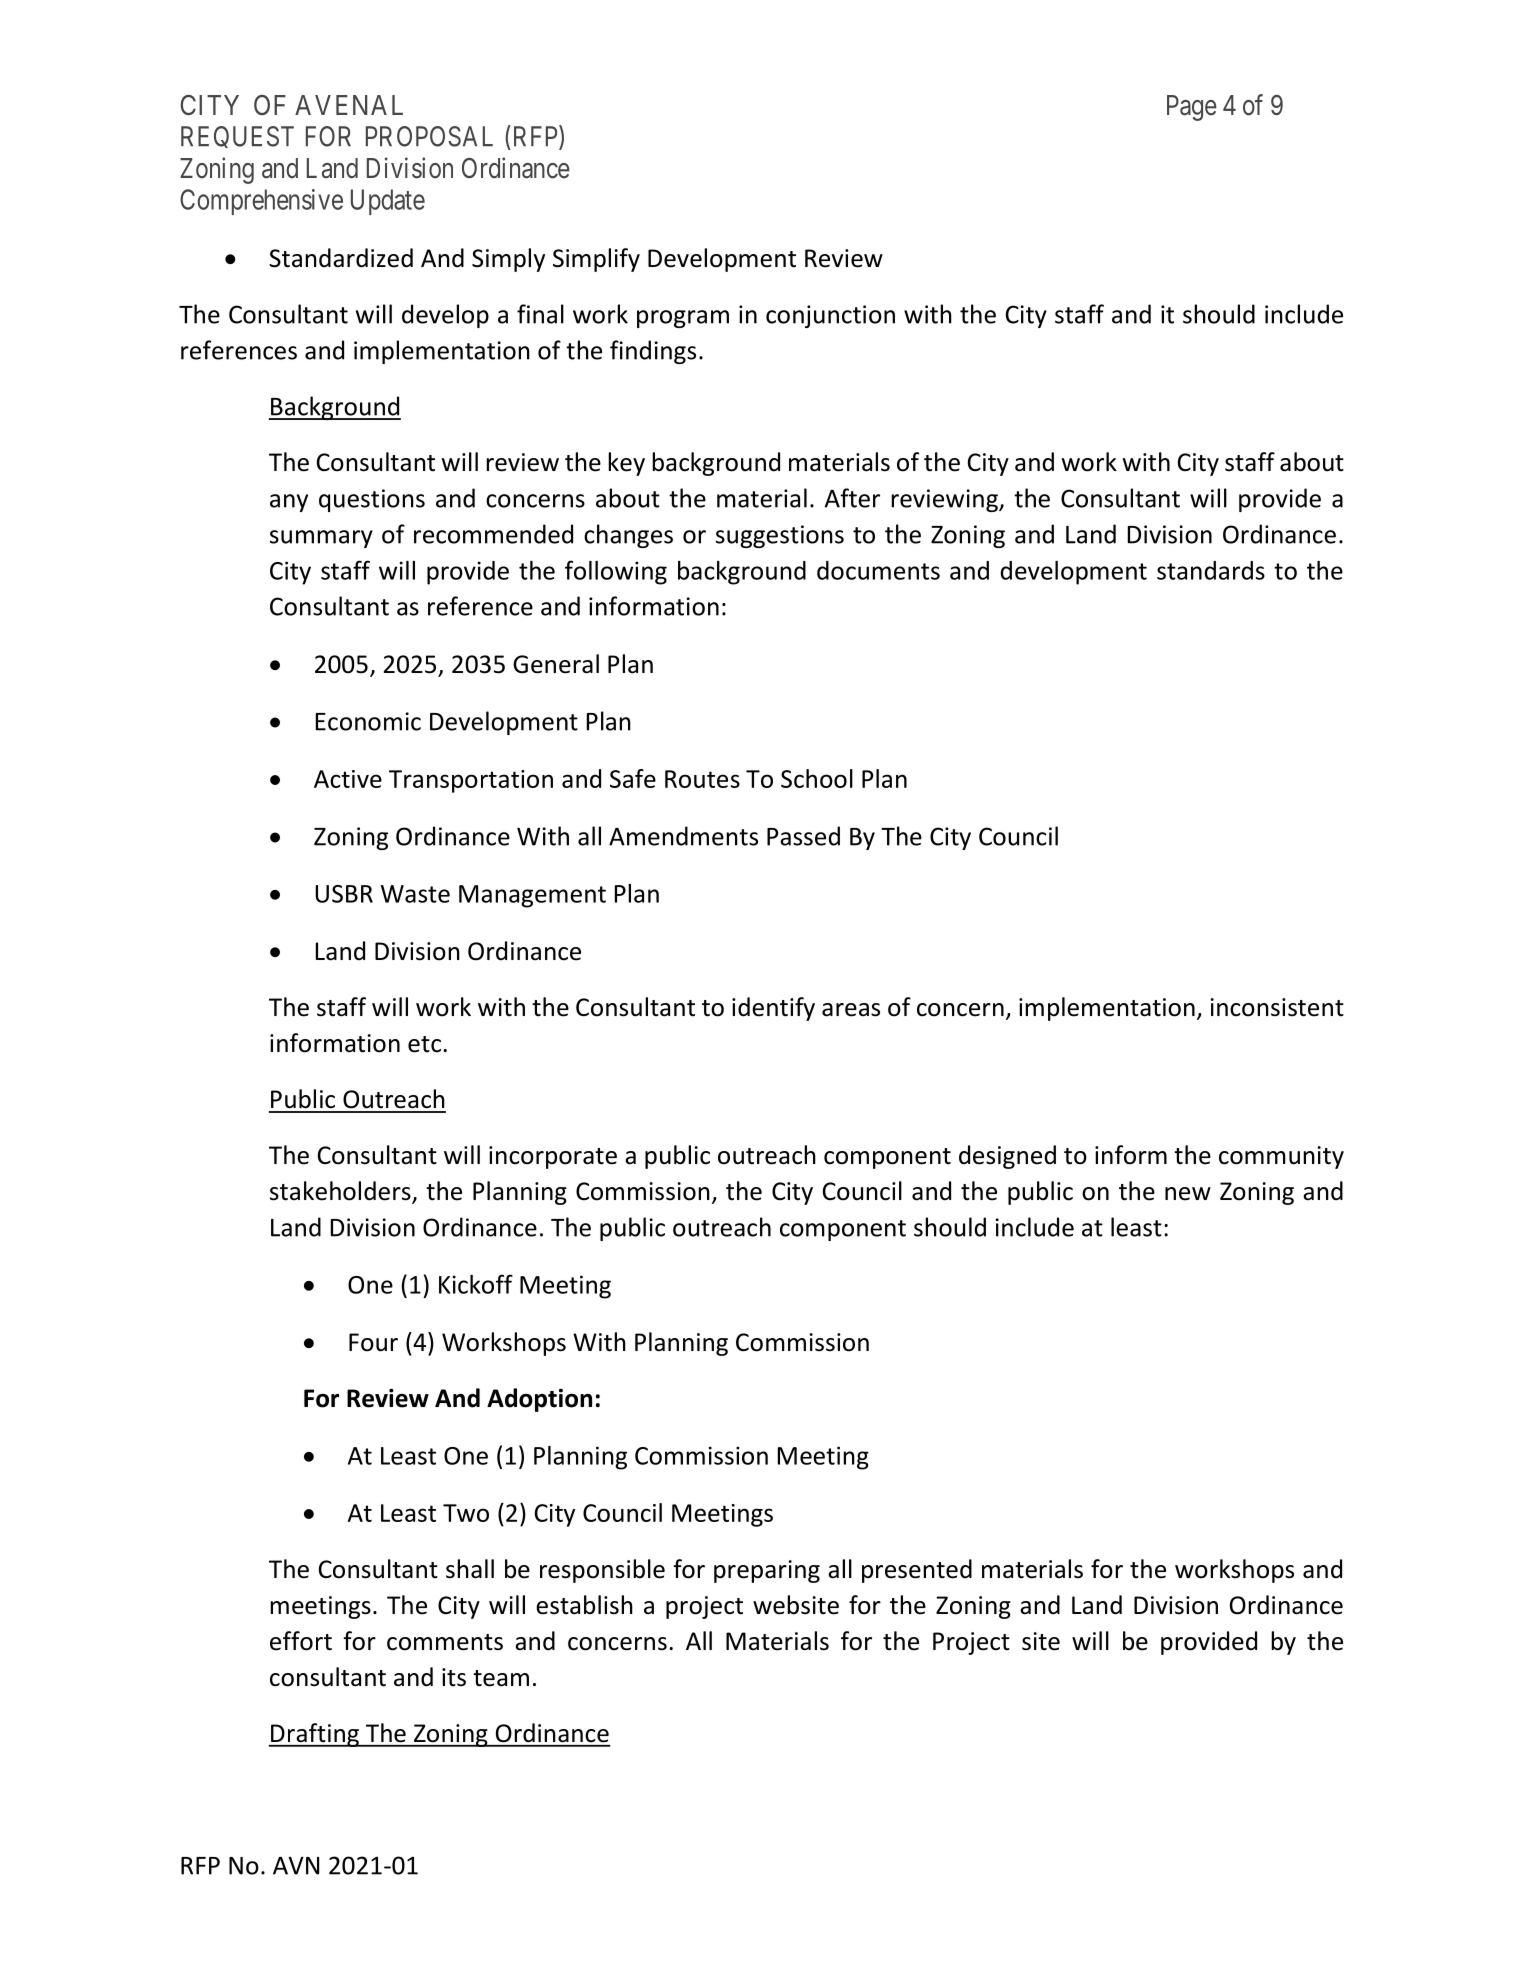 The image size is (1523, 1971). I want to click on presented, so click(917, 1571).
